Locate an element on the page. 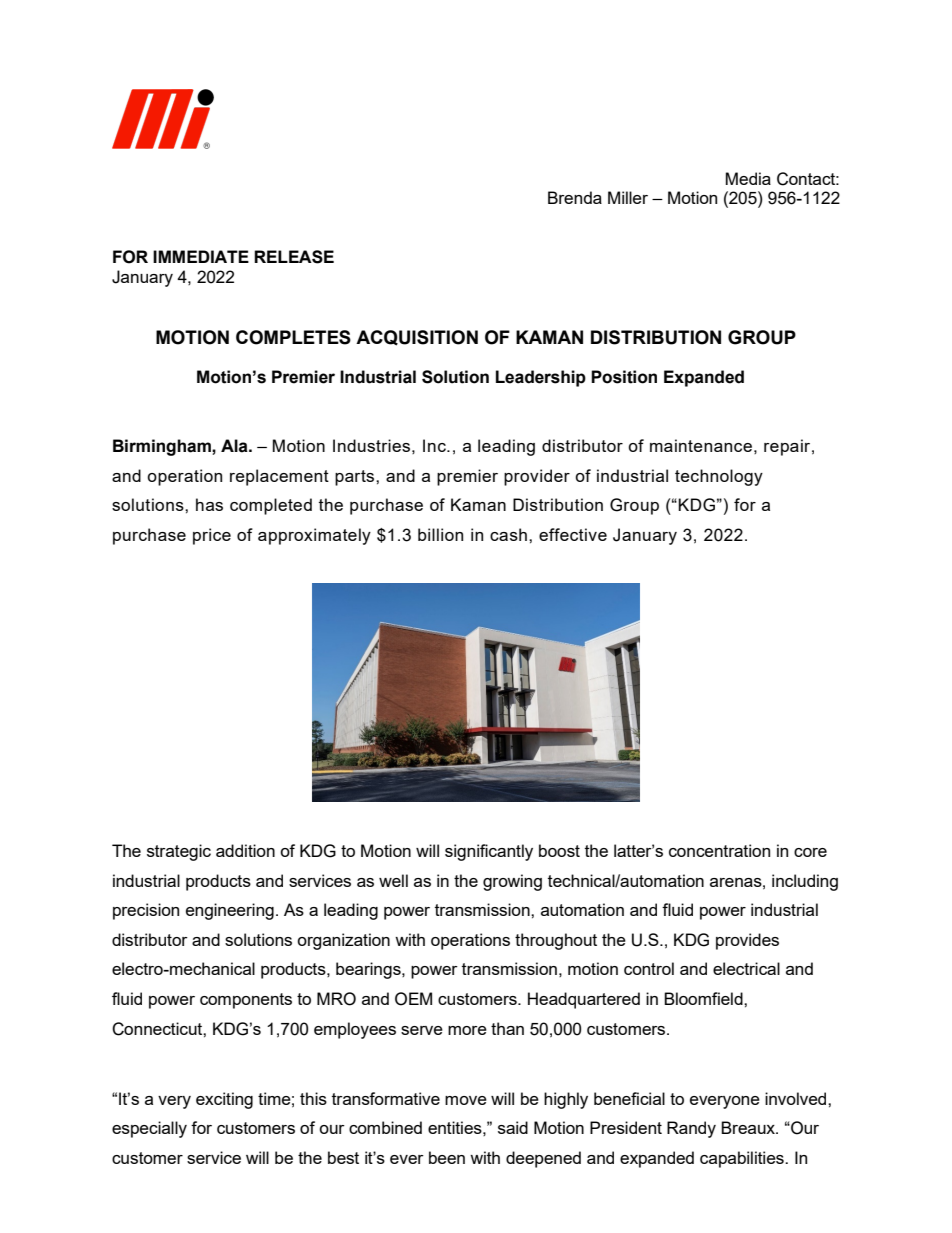 The width and height of the image is (952, 1233). Miller is located at coordinates (628, 197).
